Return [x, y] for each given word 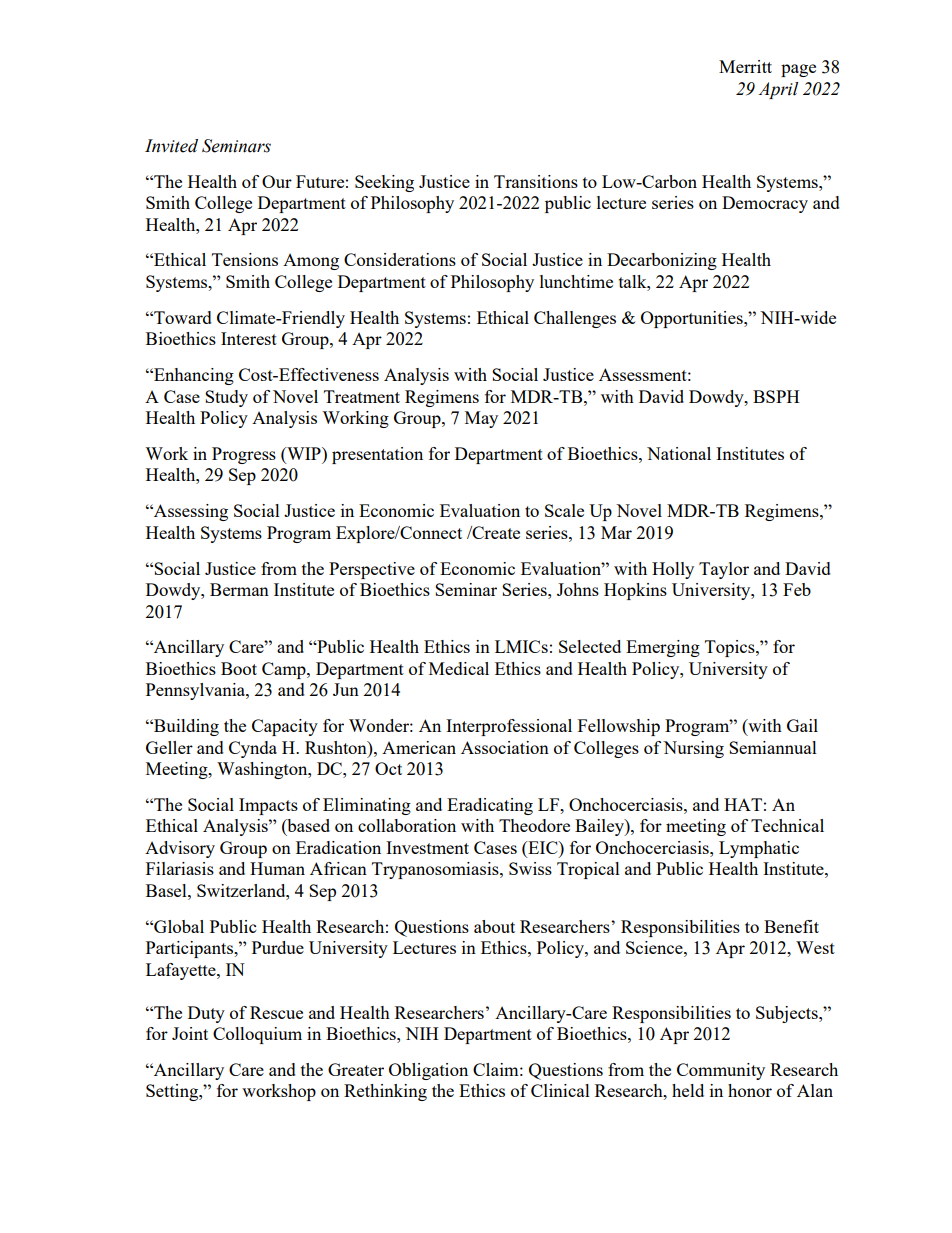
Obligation [428, 1071]
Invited [171, 146]
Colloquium [257, 1035]
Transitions [536, 181]
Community [721, 1071]
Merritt [745, 66]
